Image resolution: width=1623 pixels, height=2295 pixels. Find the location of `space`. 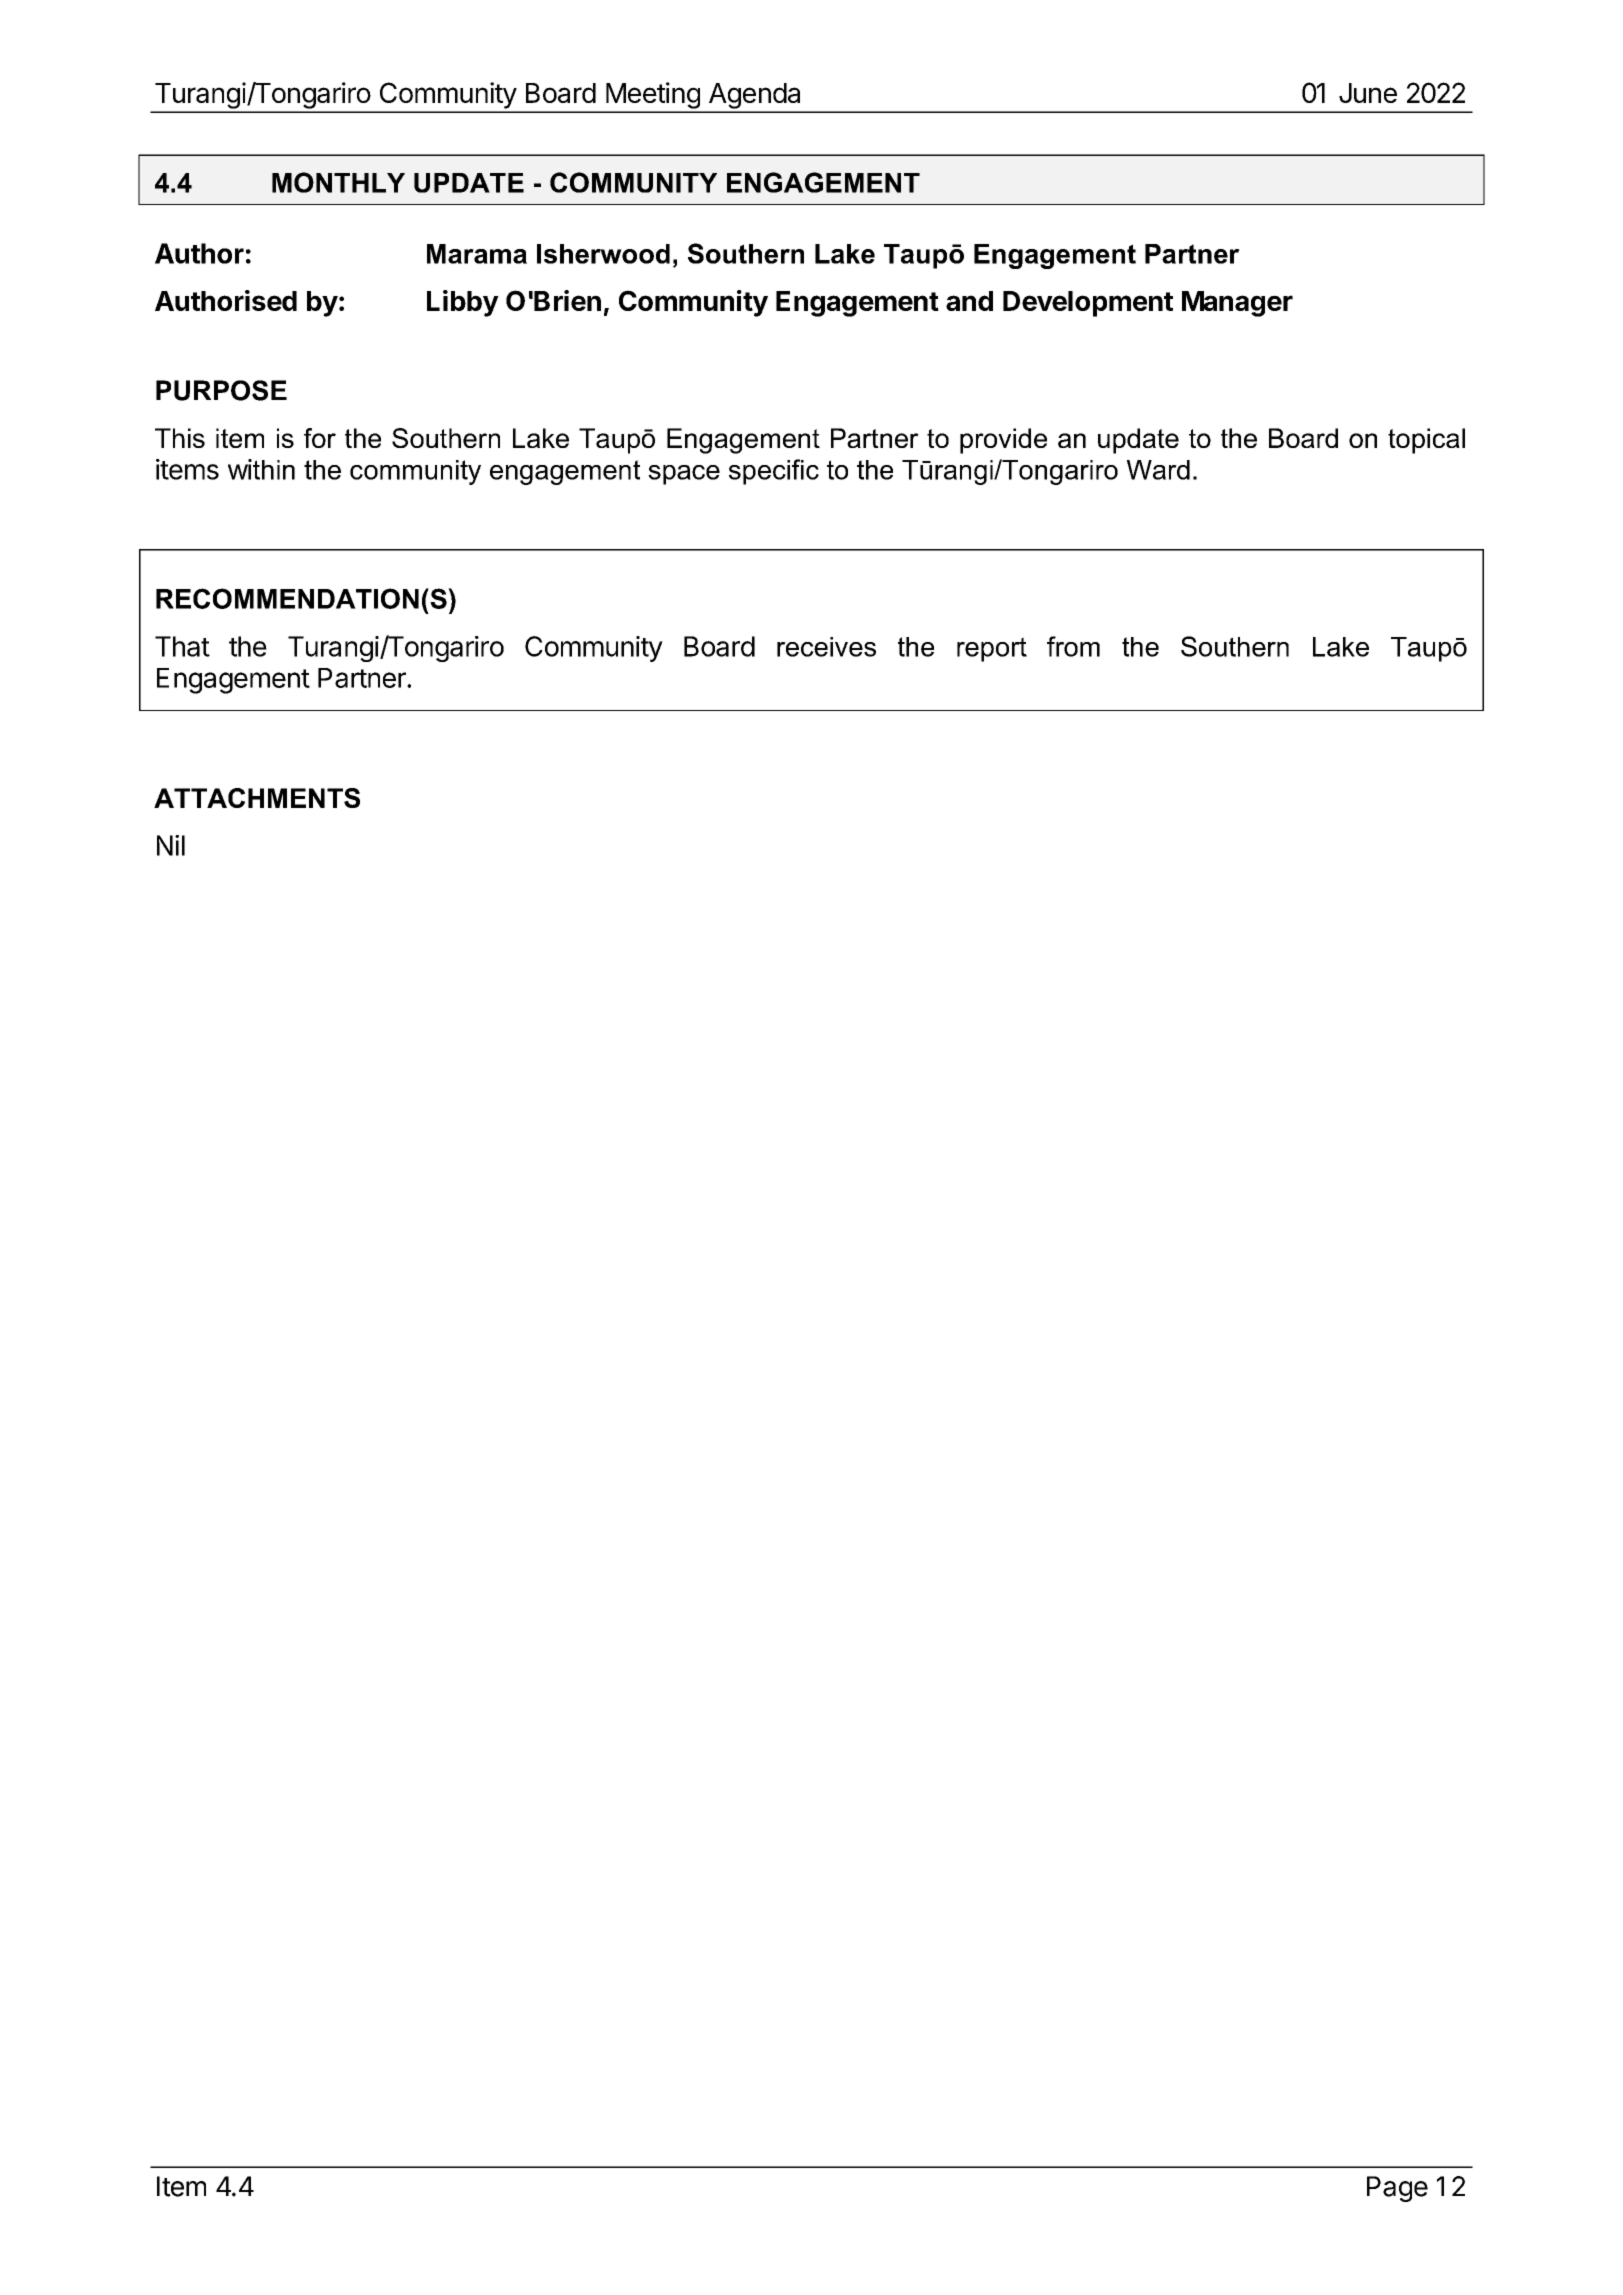

space is located at coordinates (684, 475).
